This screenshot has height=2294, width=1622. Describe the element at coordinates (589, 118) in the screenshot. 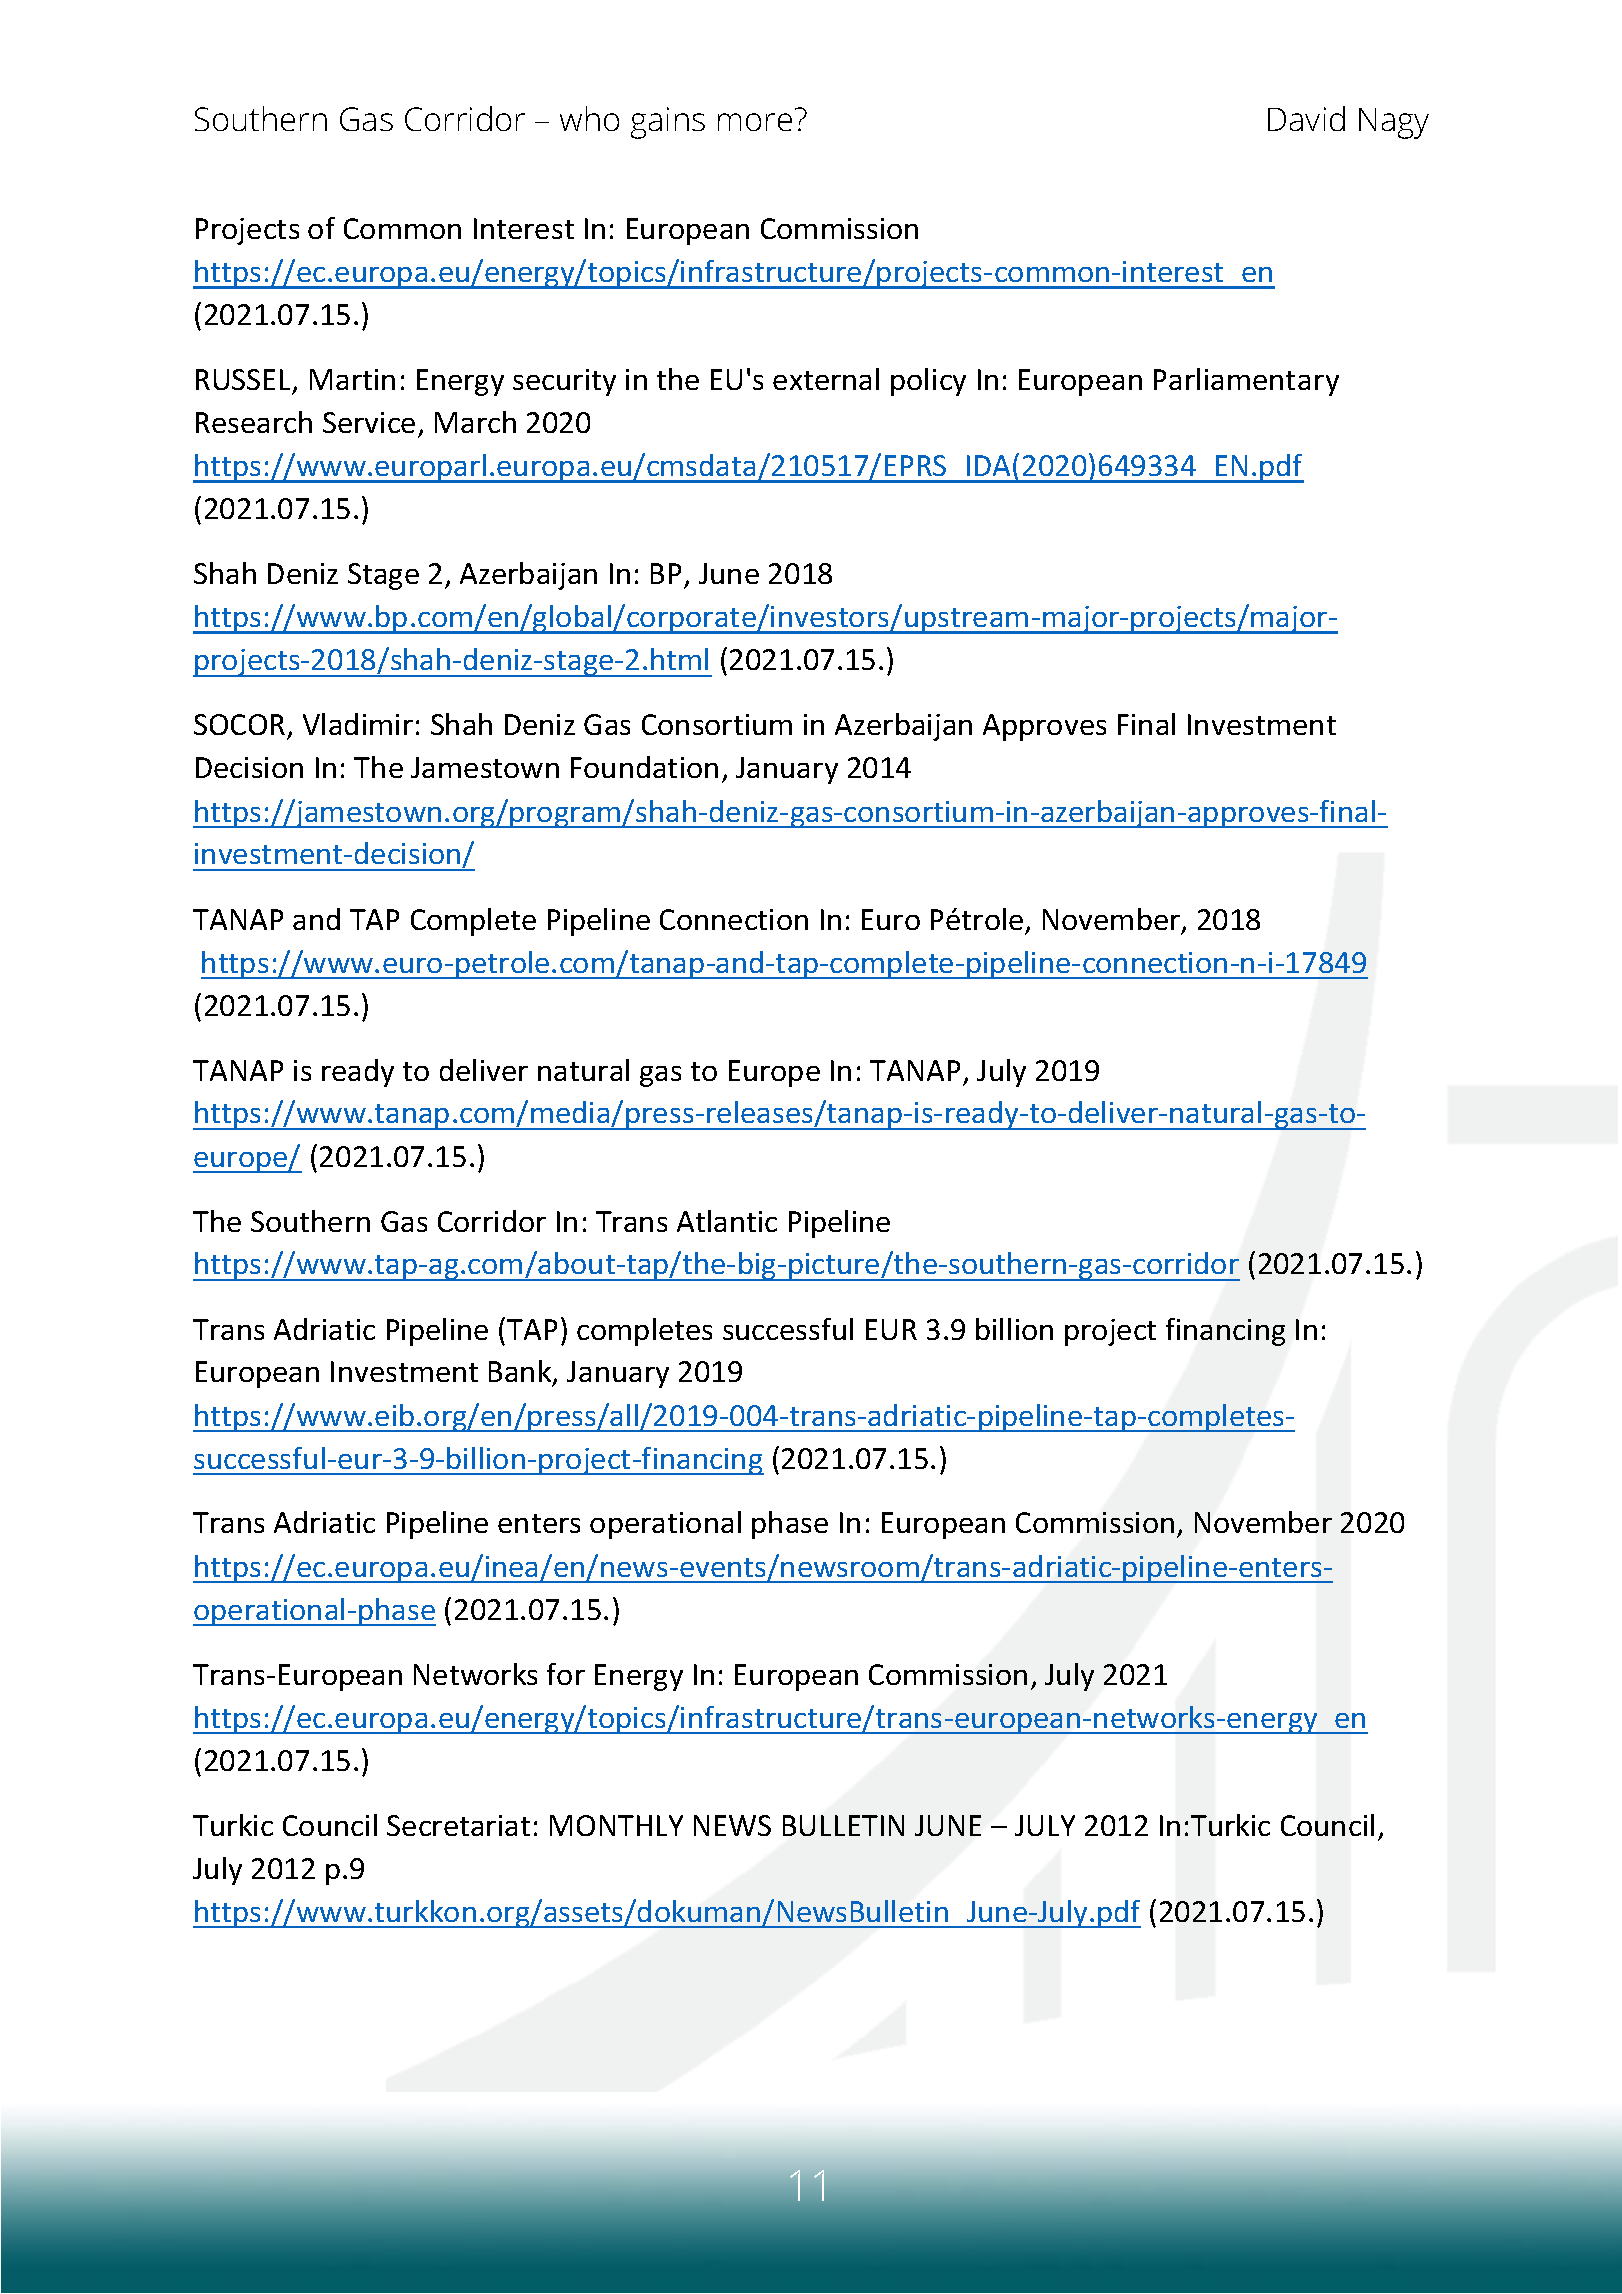

I see `who` at that location.
